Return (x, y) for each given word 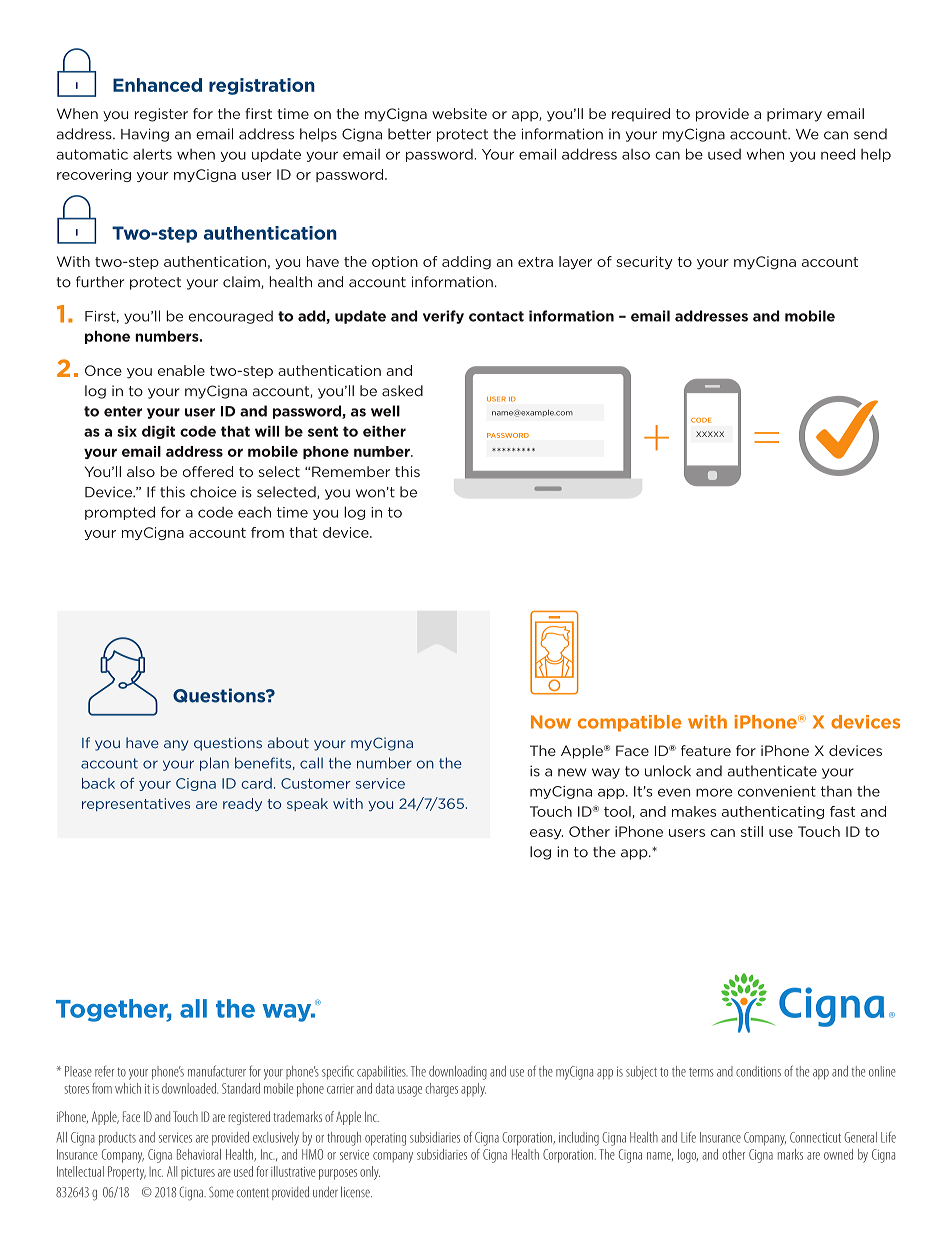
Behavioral (199, 1154)
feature (706, 750)
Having (145, 135)
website (459, 113)
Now (551, 722)
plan (214, 764)
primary (794, 115)
